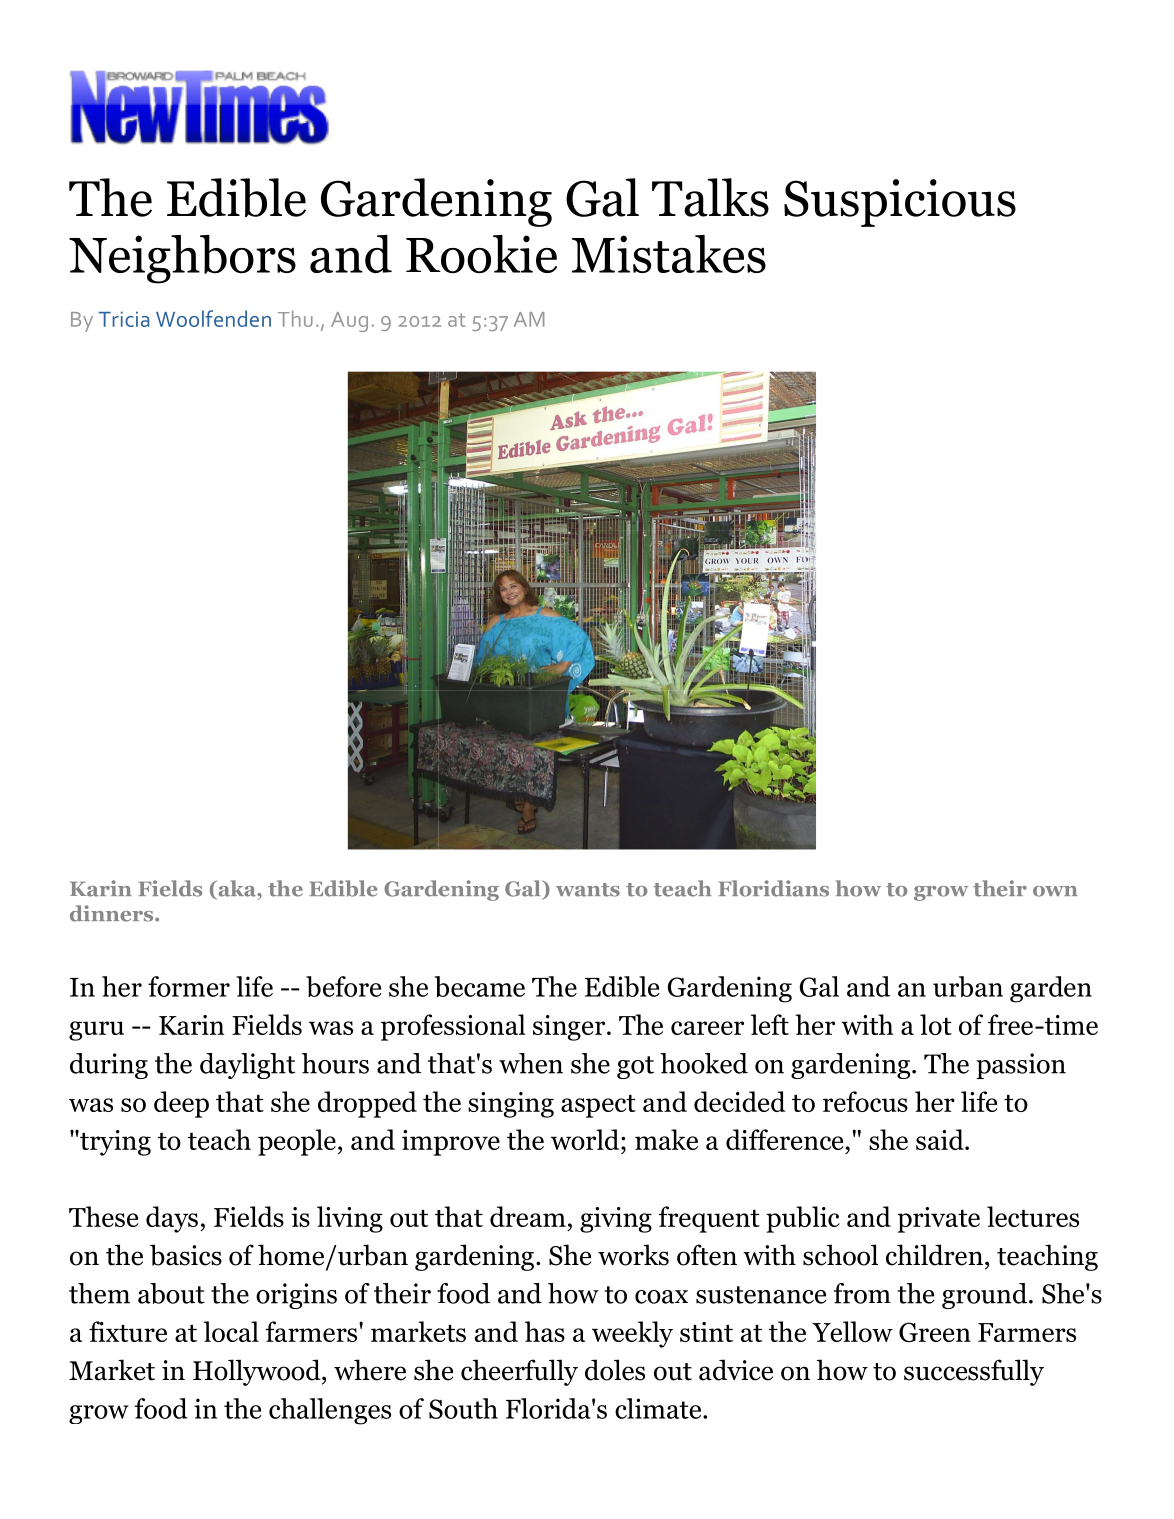 The width and height of the image is (1174, 1519). What do you see at coordinates (124, 319) in the image?
I see `Tricia` at bounding box center [124, 319].
